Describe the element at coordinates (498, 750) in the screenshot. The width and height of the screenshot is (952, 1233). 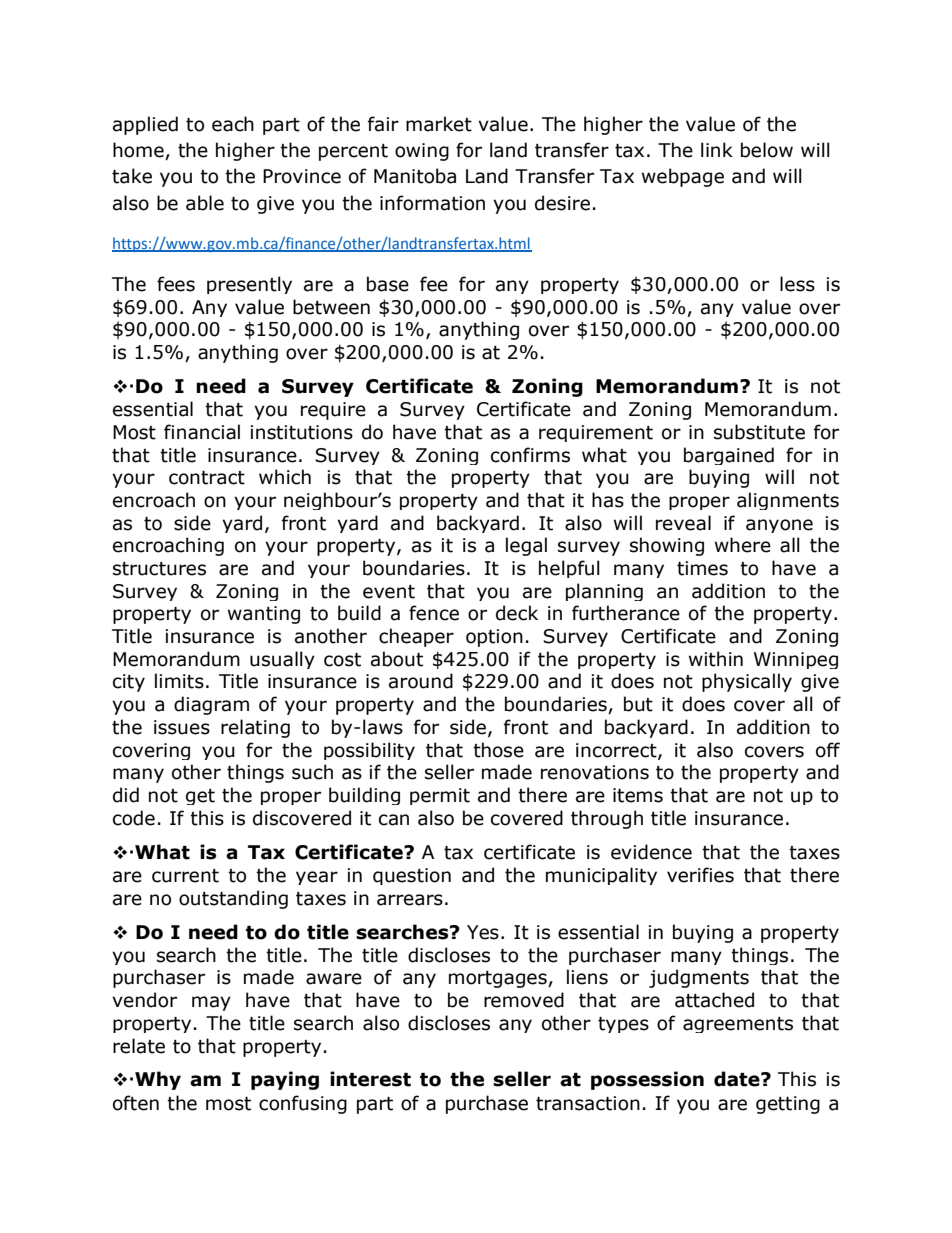
I see `those` at that location.
